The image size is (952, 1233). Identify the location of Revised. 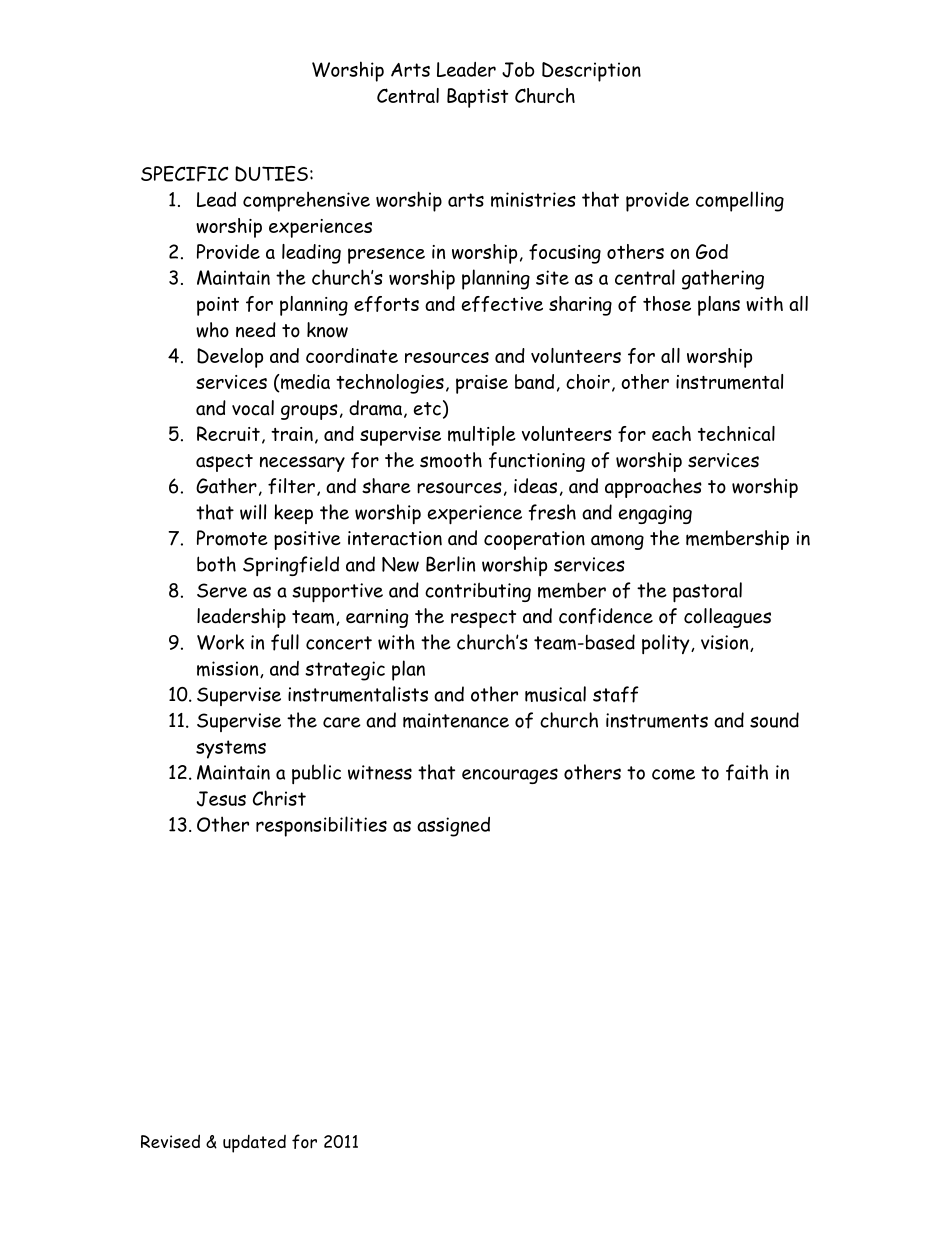
(170, 1141).
